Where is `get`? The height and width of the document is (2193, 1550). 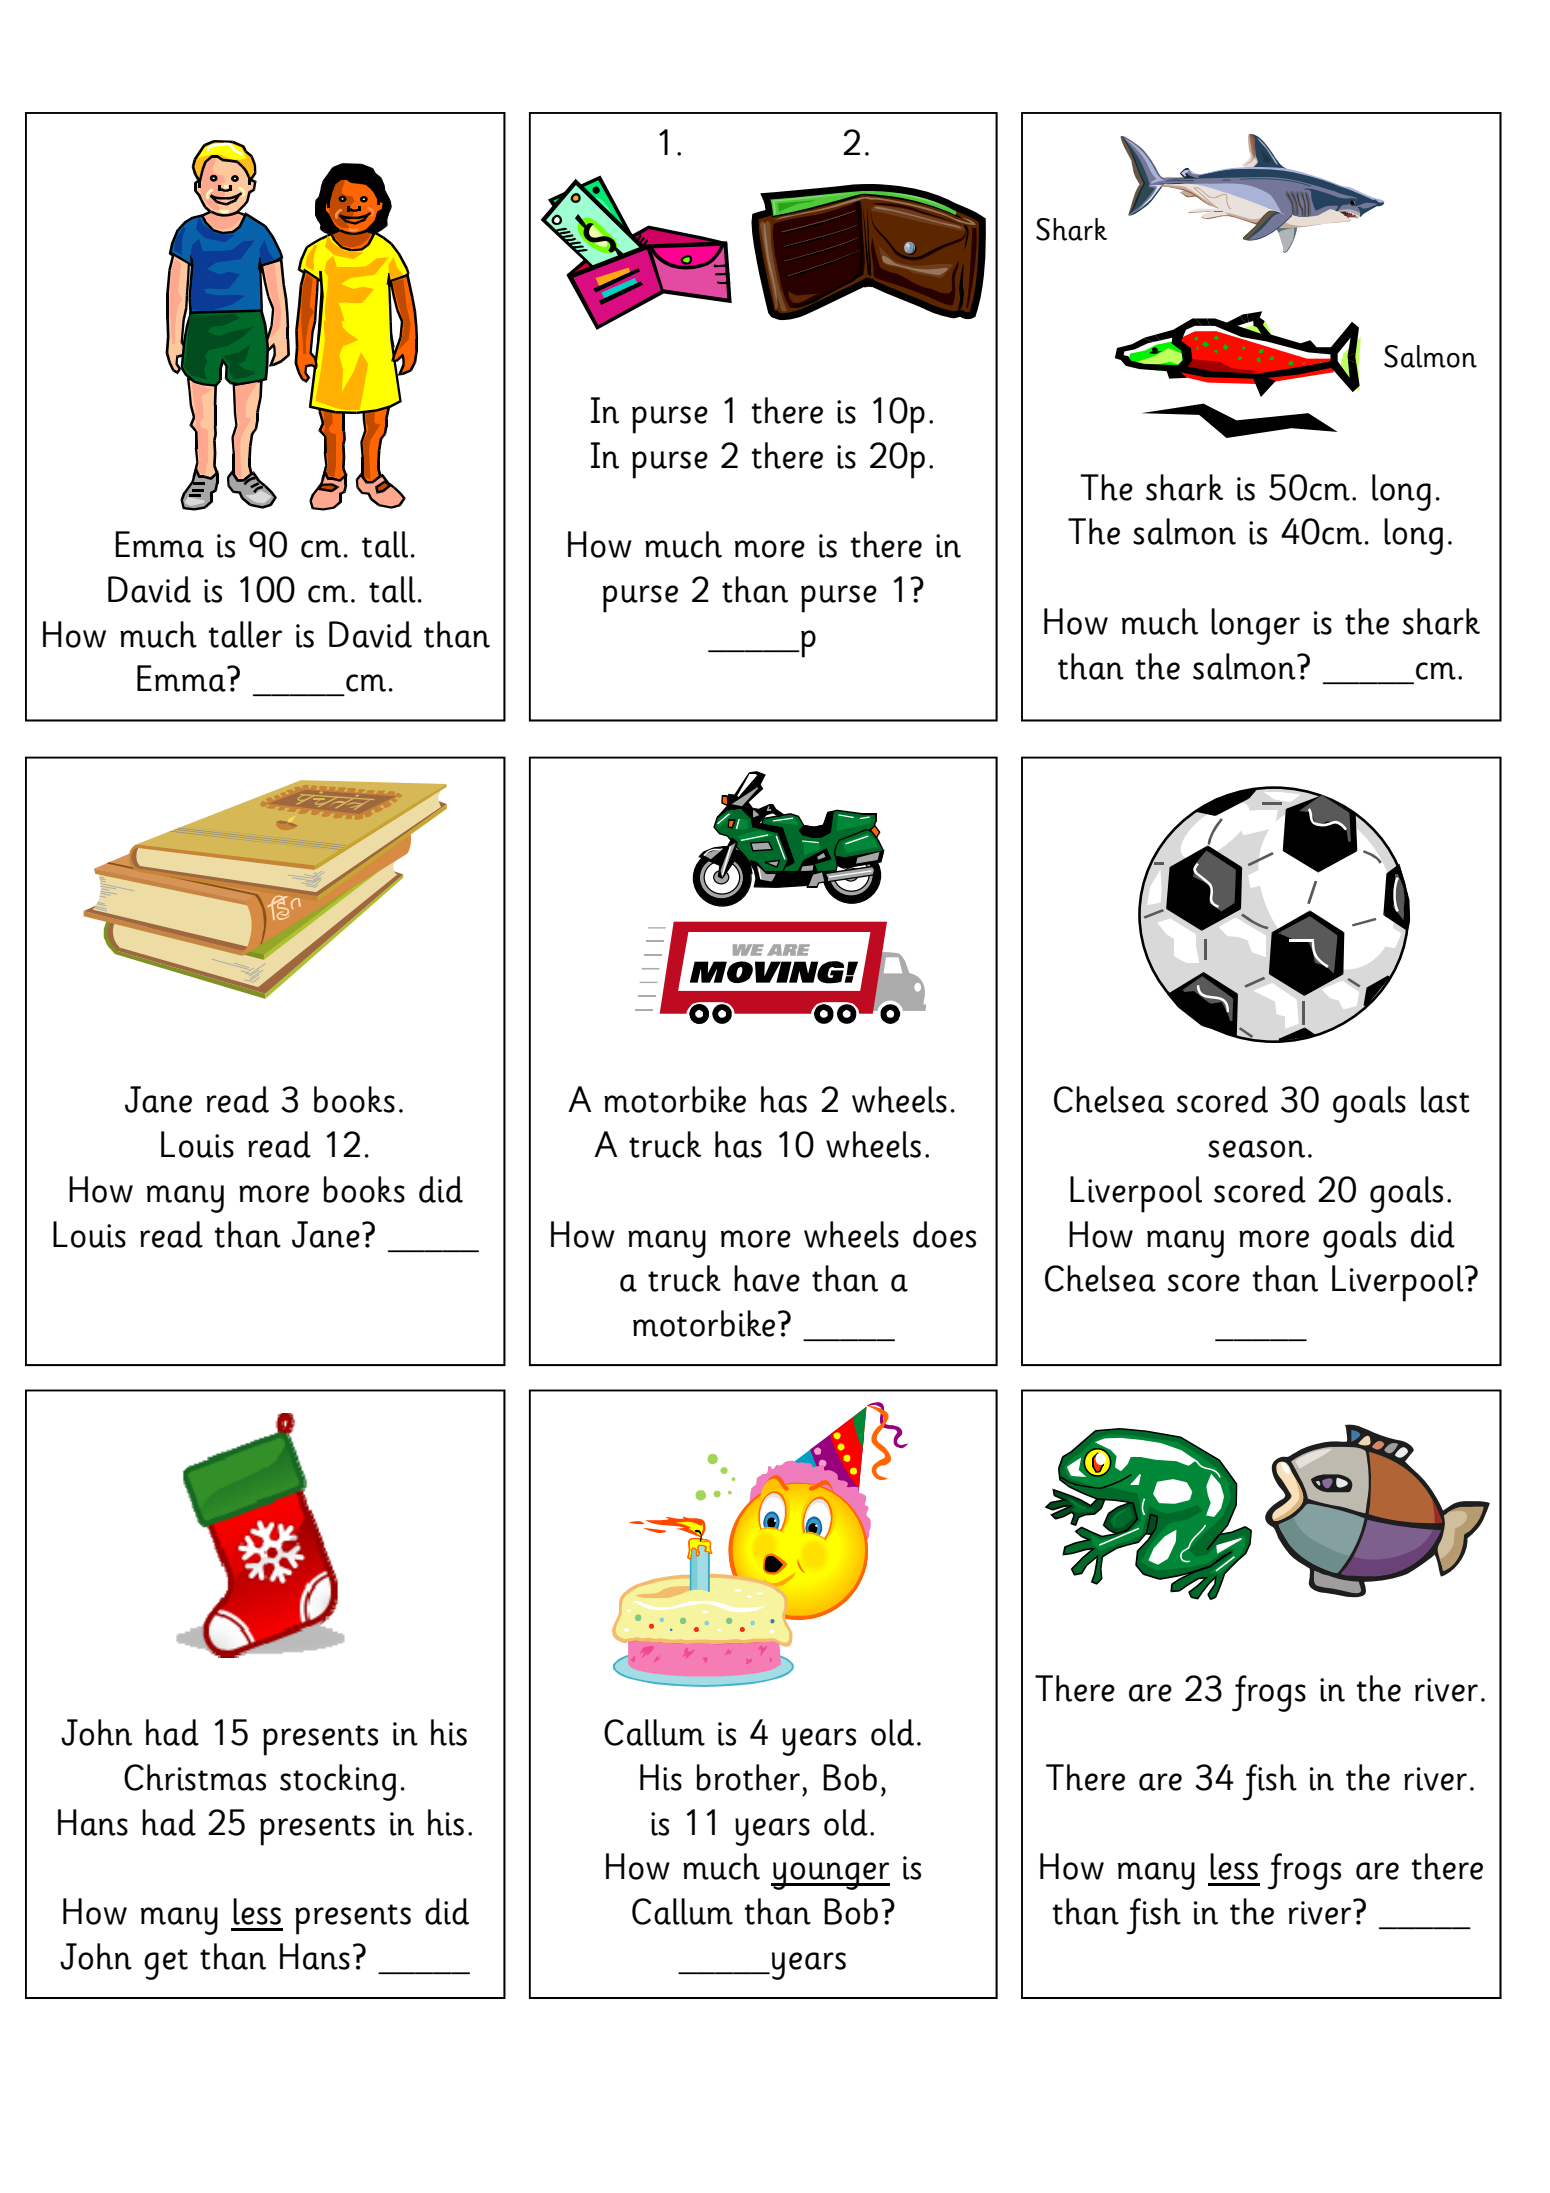
get is located at coordinates (166, 1964).
